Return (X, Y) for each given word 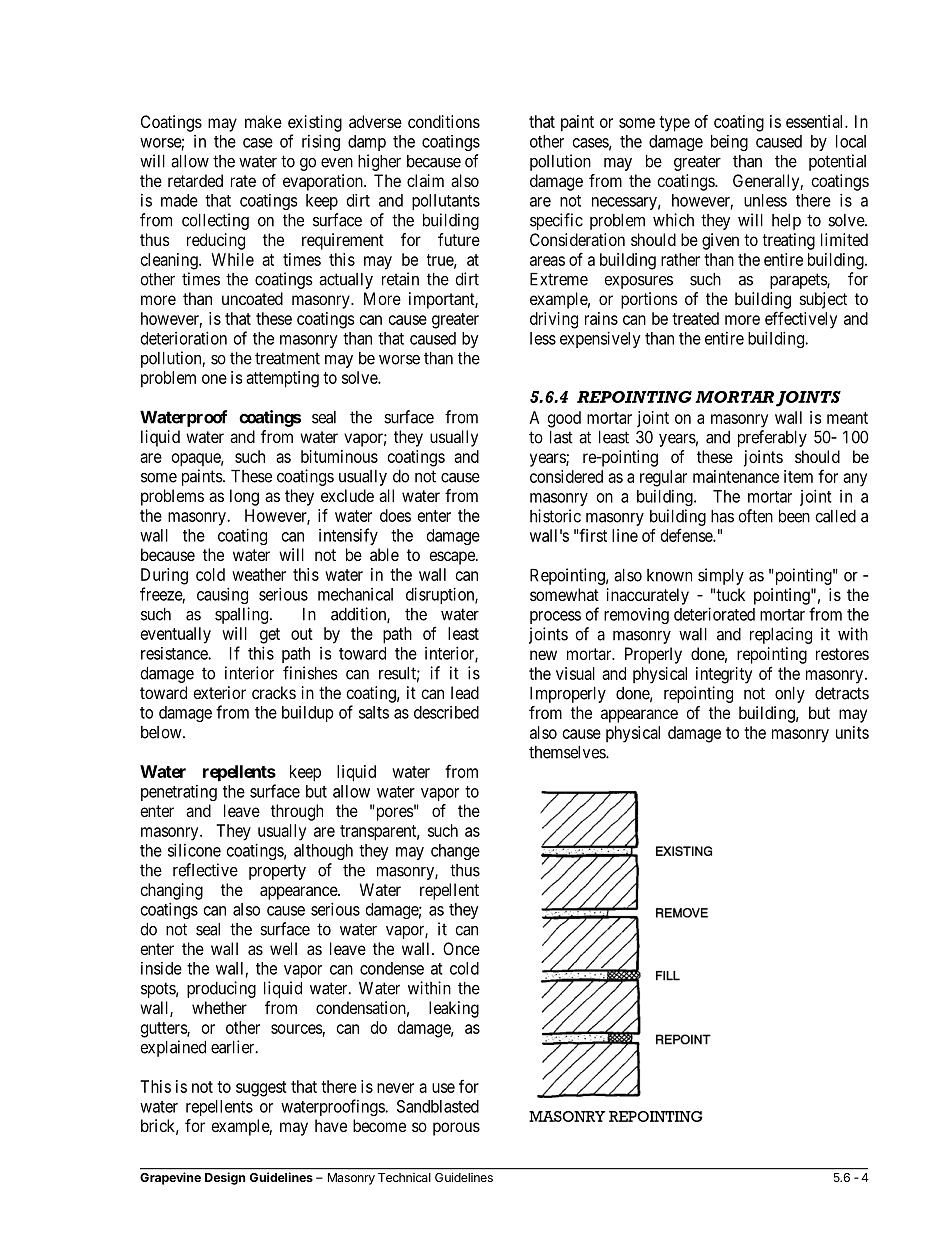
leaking (454, 1009)
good (564, 419)
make (263, 121)
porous (456, 1129)
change (455, 852)
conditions (444, 121)
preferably (772, 438)
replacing (781, 635)
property (277, 872)
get (270, 636)
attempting (282, 379)
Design (225, 1178)
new (543, 655)
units (852, 732)
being (729, 143)
